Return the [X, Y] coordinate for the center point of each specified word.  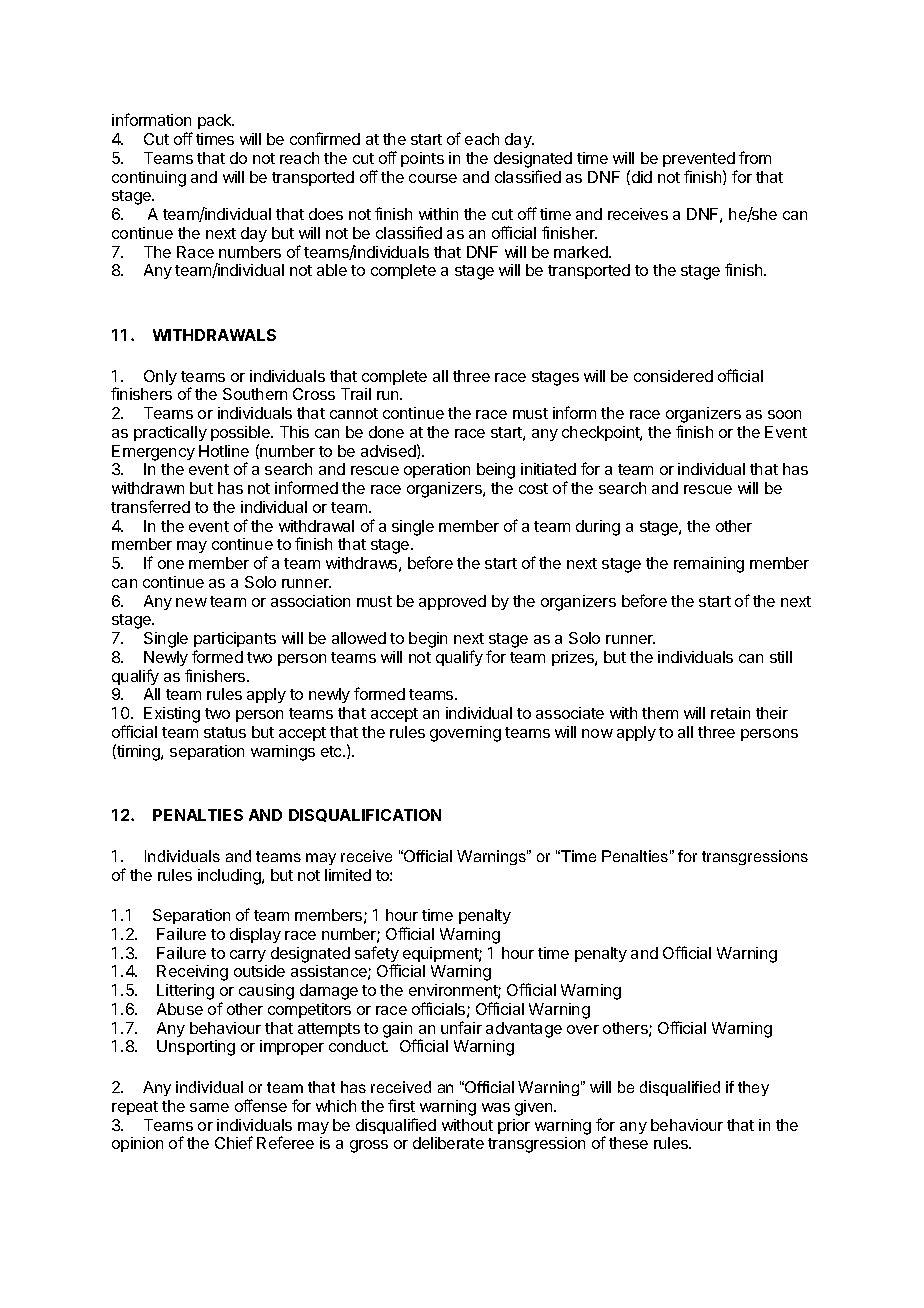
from [755, 157]
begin [428, 640]
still [781, 657]
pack [216, 121]
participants [235, 641]
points [422, 159]
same [209, 1107]
